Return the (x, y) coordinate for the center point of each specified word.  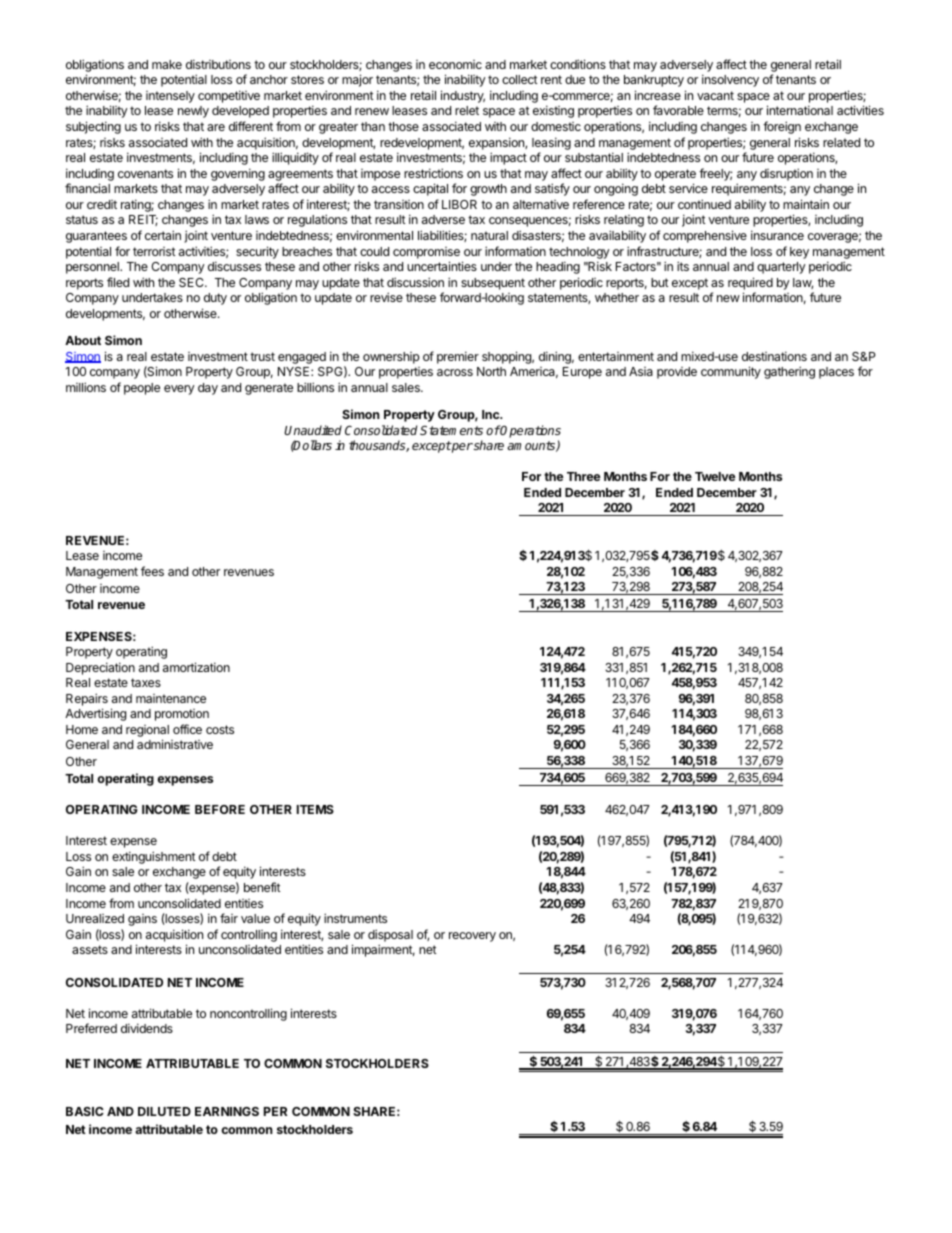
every (179, 390)
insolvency (730, 80)
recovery (472, 937)
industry (463, 96)
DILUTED (164, 1111)
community (731, 372)
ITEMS (315, 809)
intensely (170, 97)
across (455, 372)
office (187, 729)
